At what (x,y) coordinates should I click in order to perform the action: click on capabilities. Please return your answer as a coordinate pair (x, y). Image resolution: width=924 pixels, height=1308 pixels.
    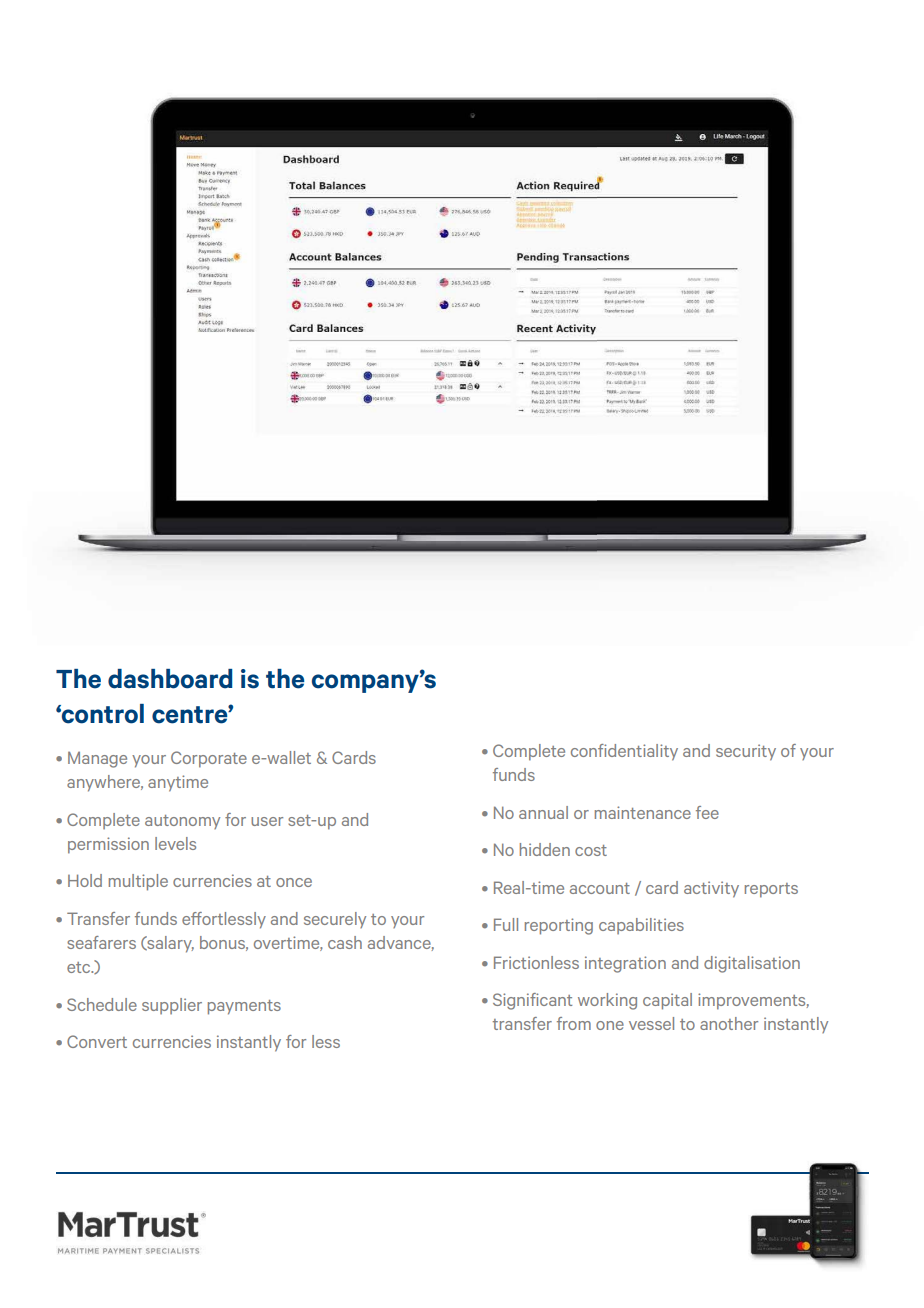
    Looking at the image, I should click on (641, 926).
